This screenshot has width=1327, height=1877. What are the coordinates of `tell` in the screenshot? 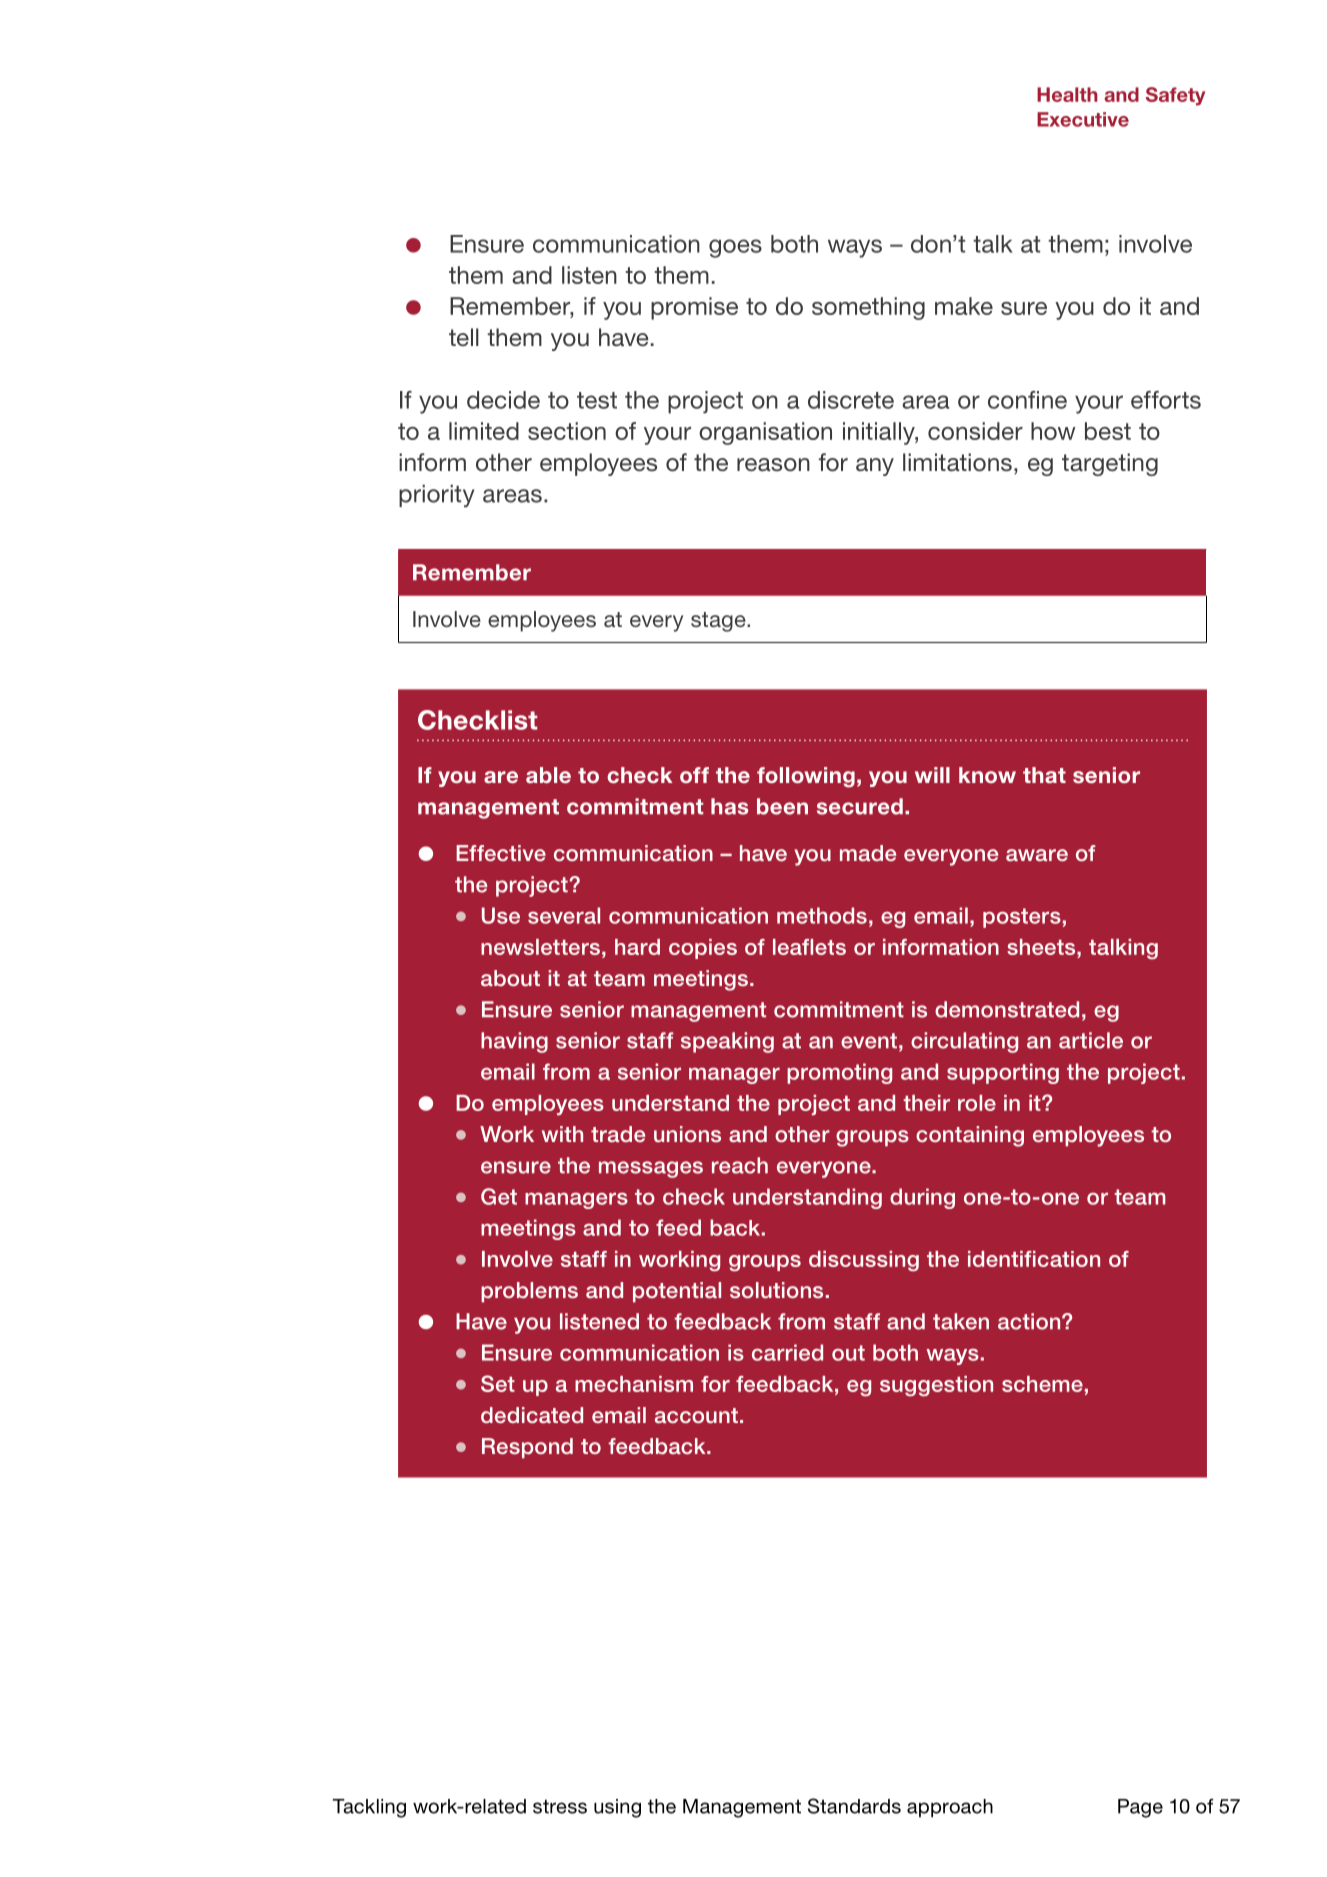 It's located at (464, 337).
